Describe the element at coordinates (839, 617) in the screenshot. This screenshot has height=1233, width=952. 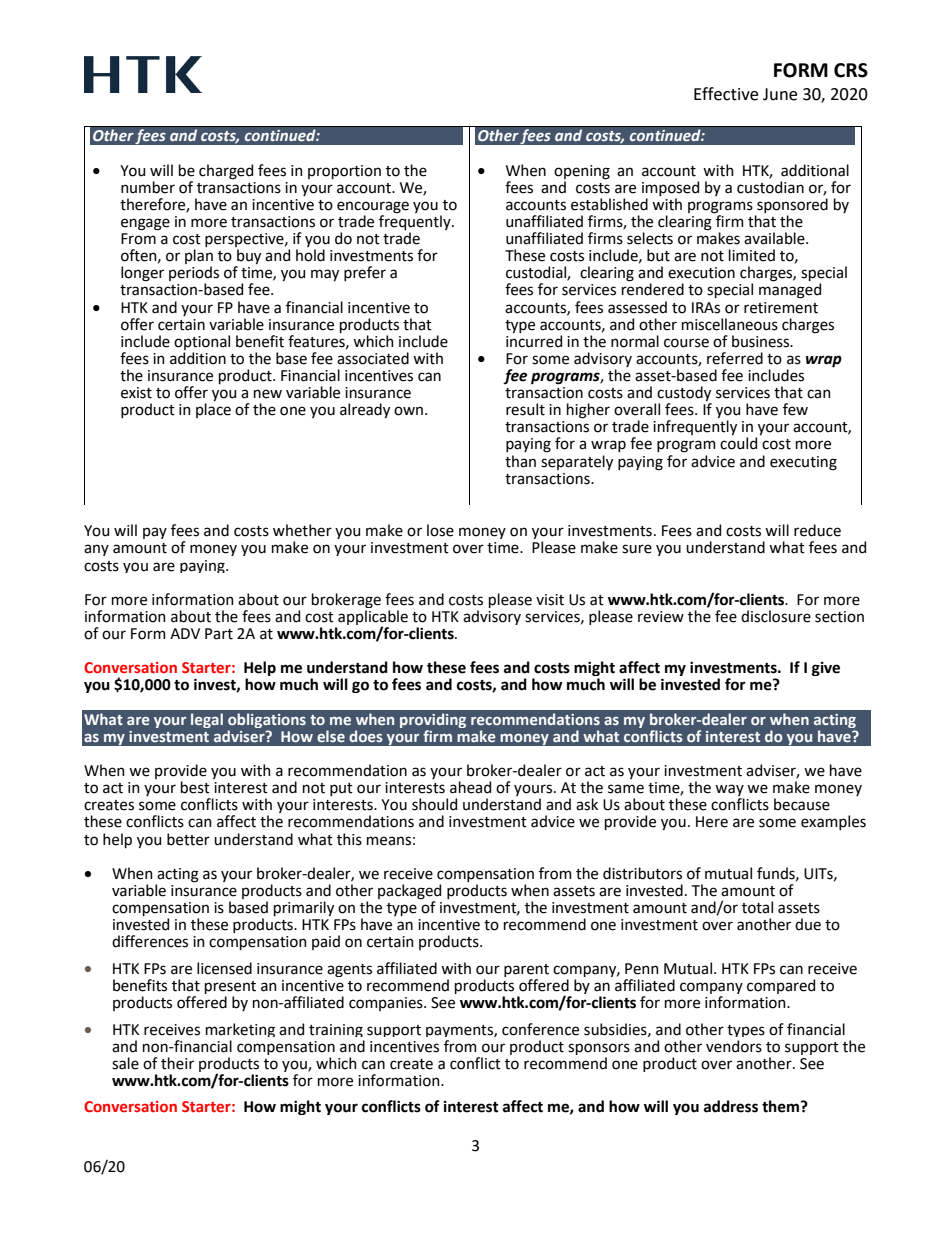
I see `section` at that location.
